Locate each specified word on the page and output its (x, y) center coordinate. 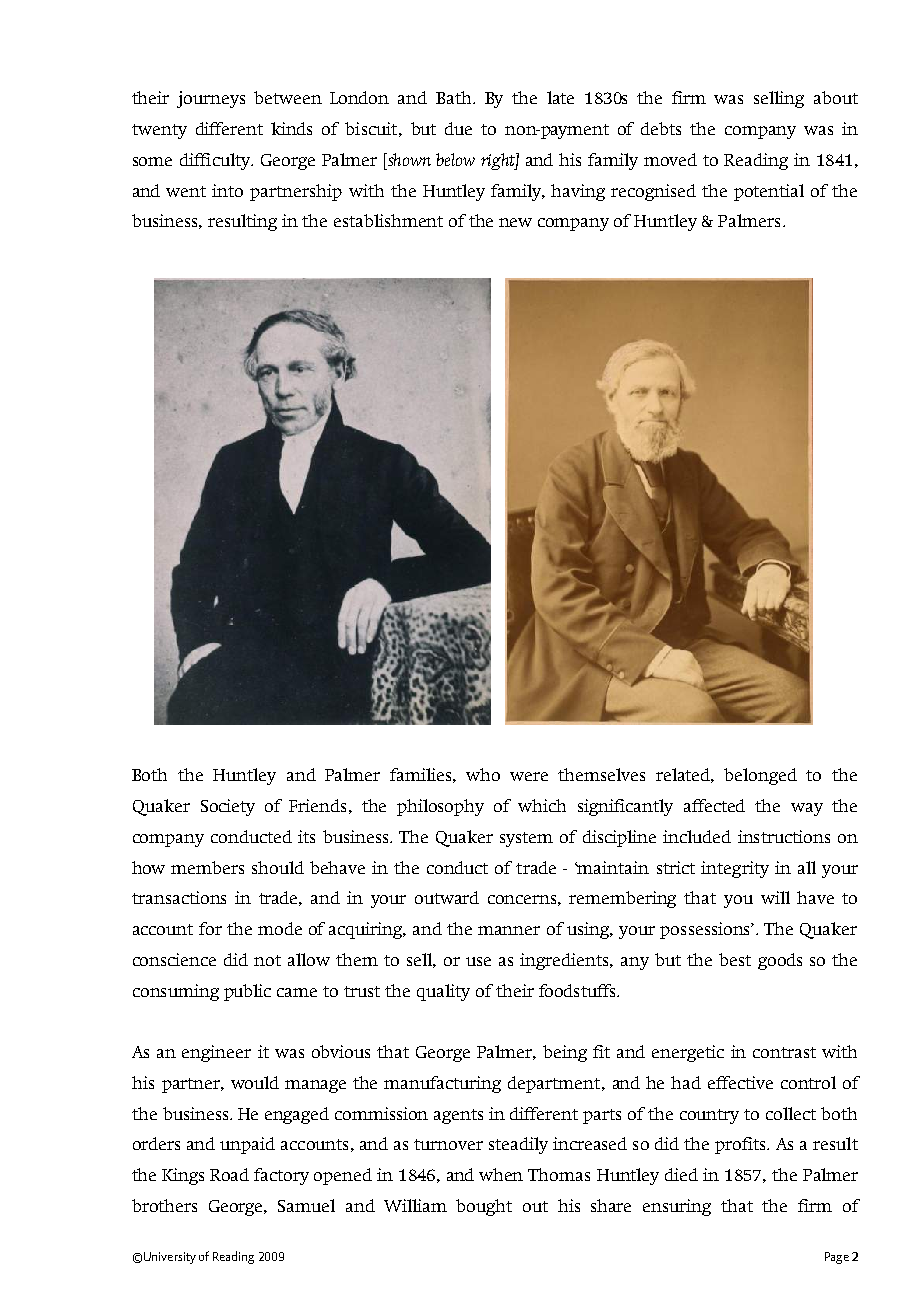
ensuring (677, 1207)
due (458, 128)
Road (229, 1174)
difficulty (216, 161)
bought (484, 1207)
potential (769, 192)
